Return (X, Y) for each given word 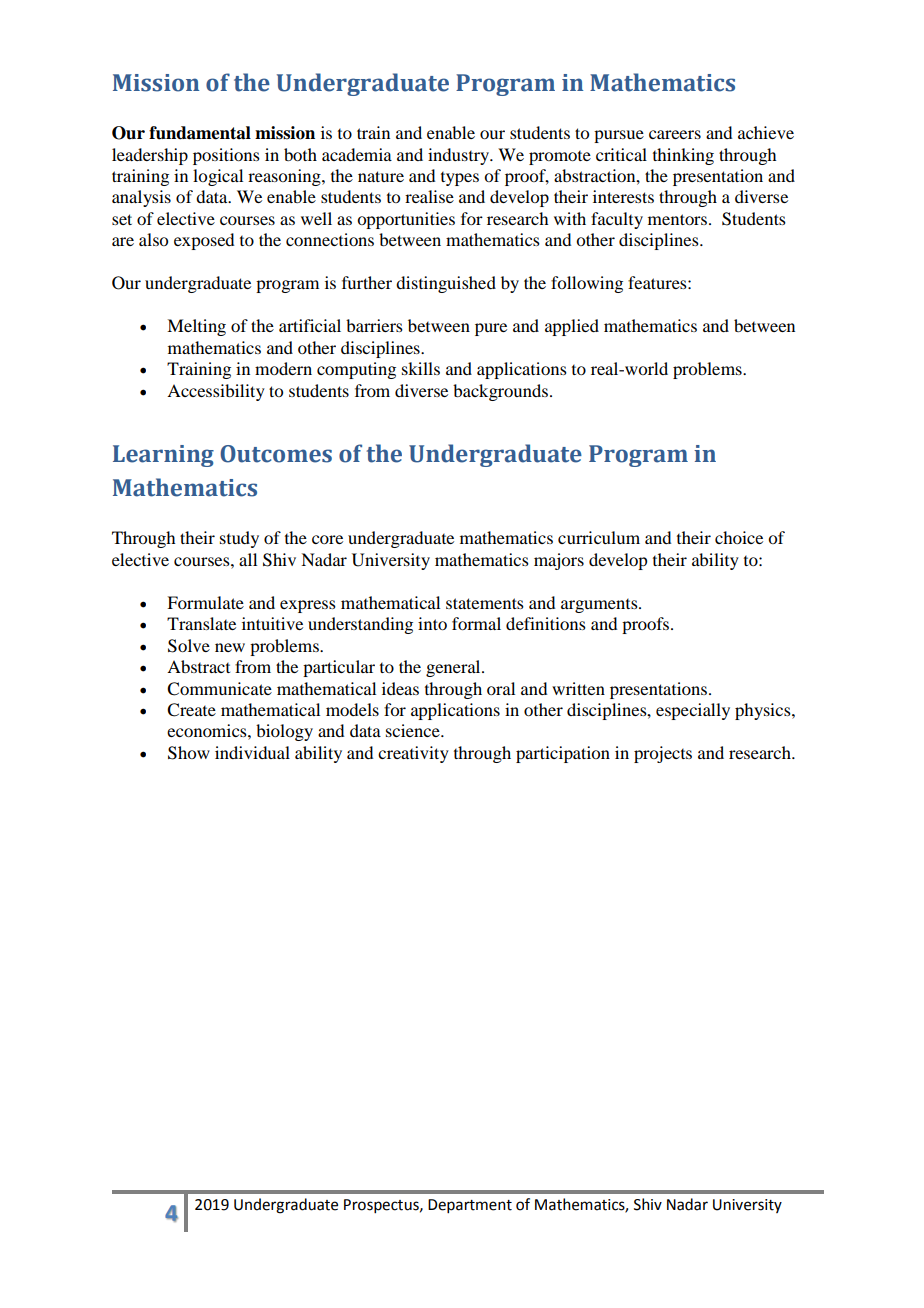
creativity (413, 754)
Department (470, 1206)
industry (459, 156)
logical (218, 177)
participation (563, 754)
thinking (683, 156)
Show (189, 753)
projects (663, 754)
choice (739, 537)
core (327, 539)
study (239, 539)
